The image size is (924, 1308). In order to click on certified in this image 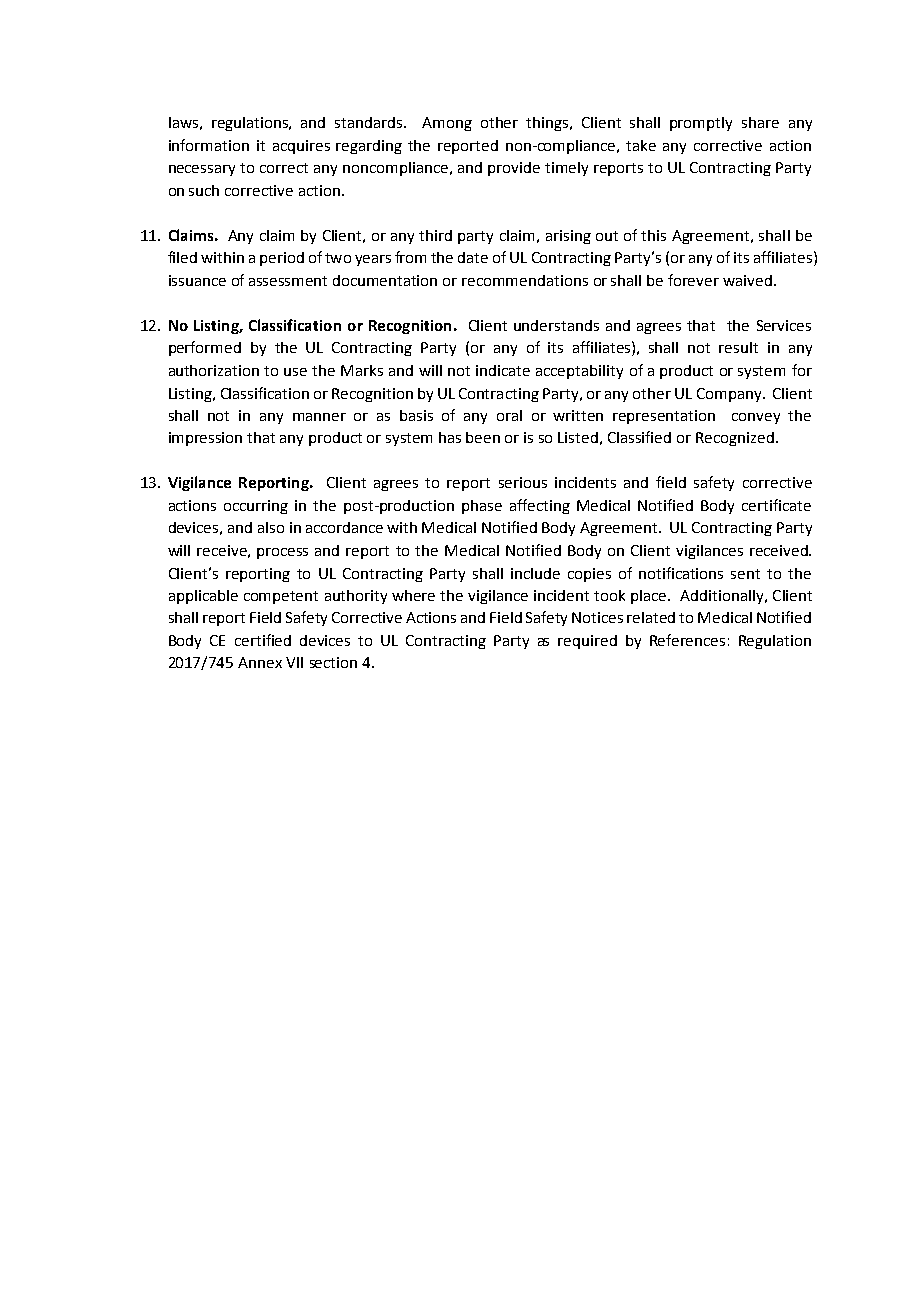, I will do `click(263, 640)`.
